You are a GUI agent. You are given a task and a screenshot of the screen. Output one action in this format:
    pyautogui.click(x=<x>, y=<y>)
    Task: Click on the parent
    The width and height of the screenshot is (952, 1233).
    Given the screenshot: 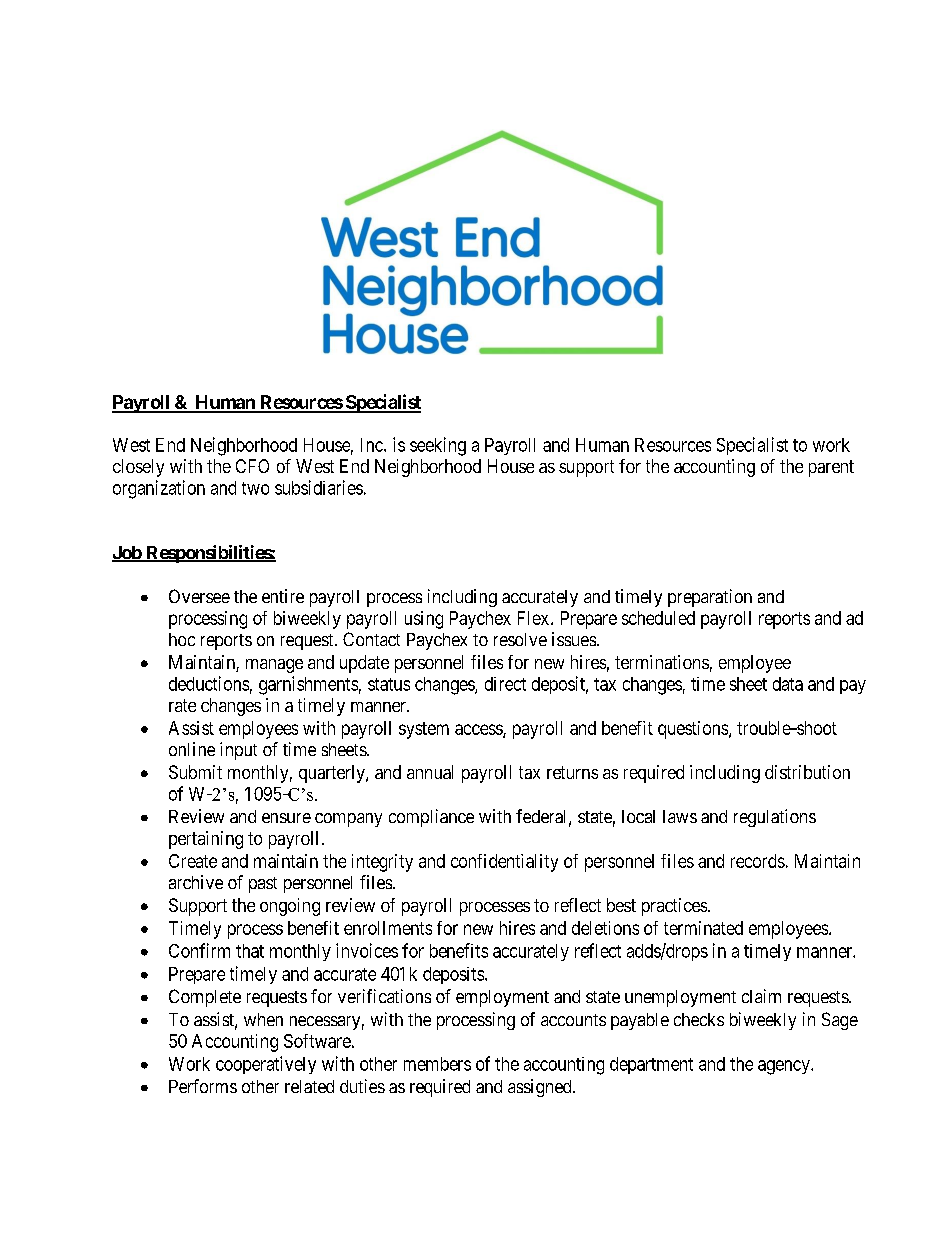 What is the action you would take?
    pyautogui.click(x=831, y=468)
